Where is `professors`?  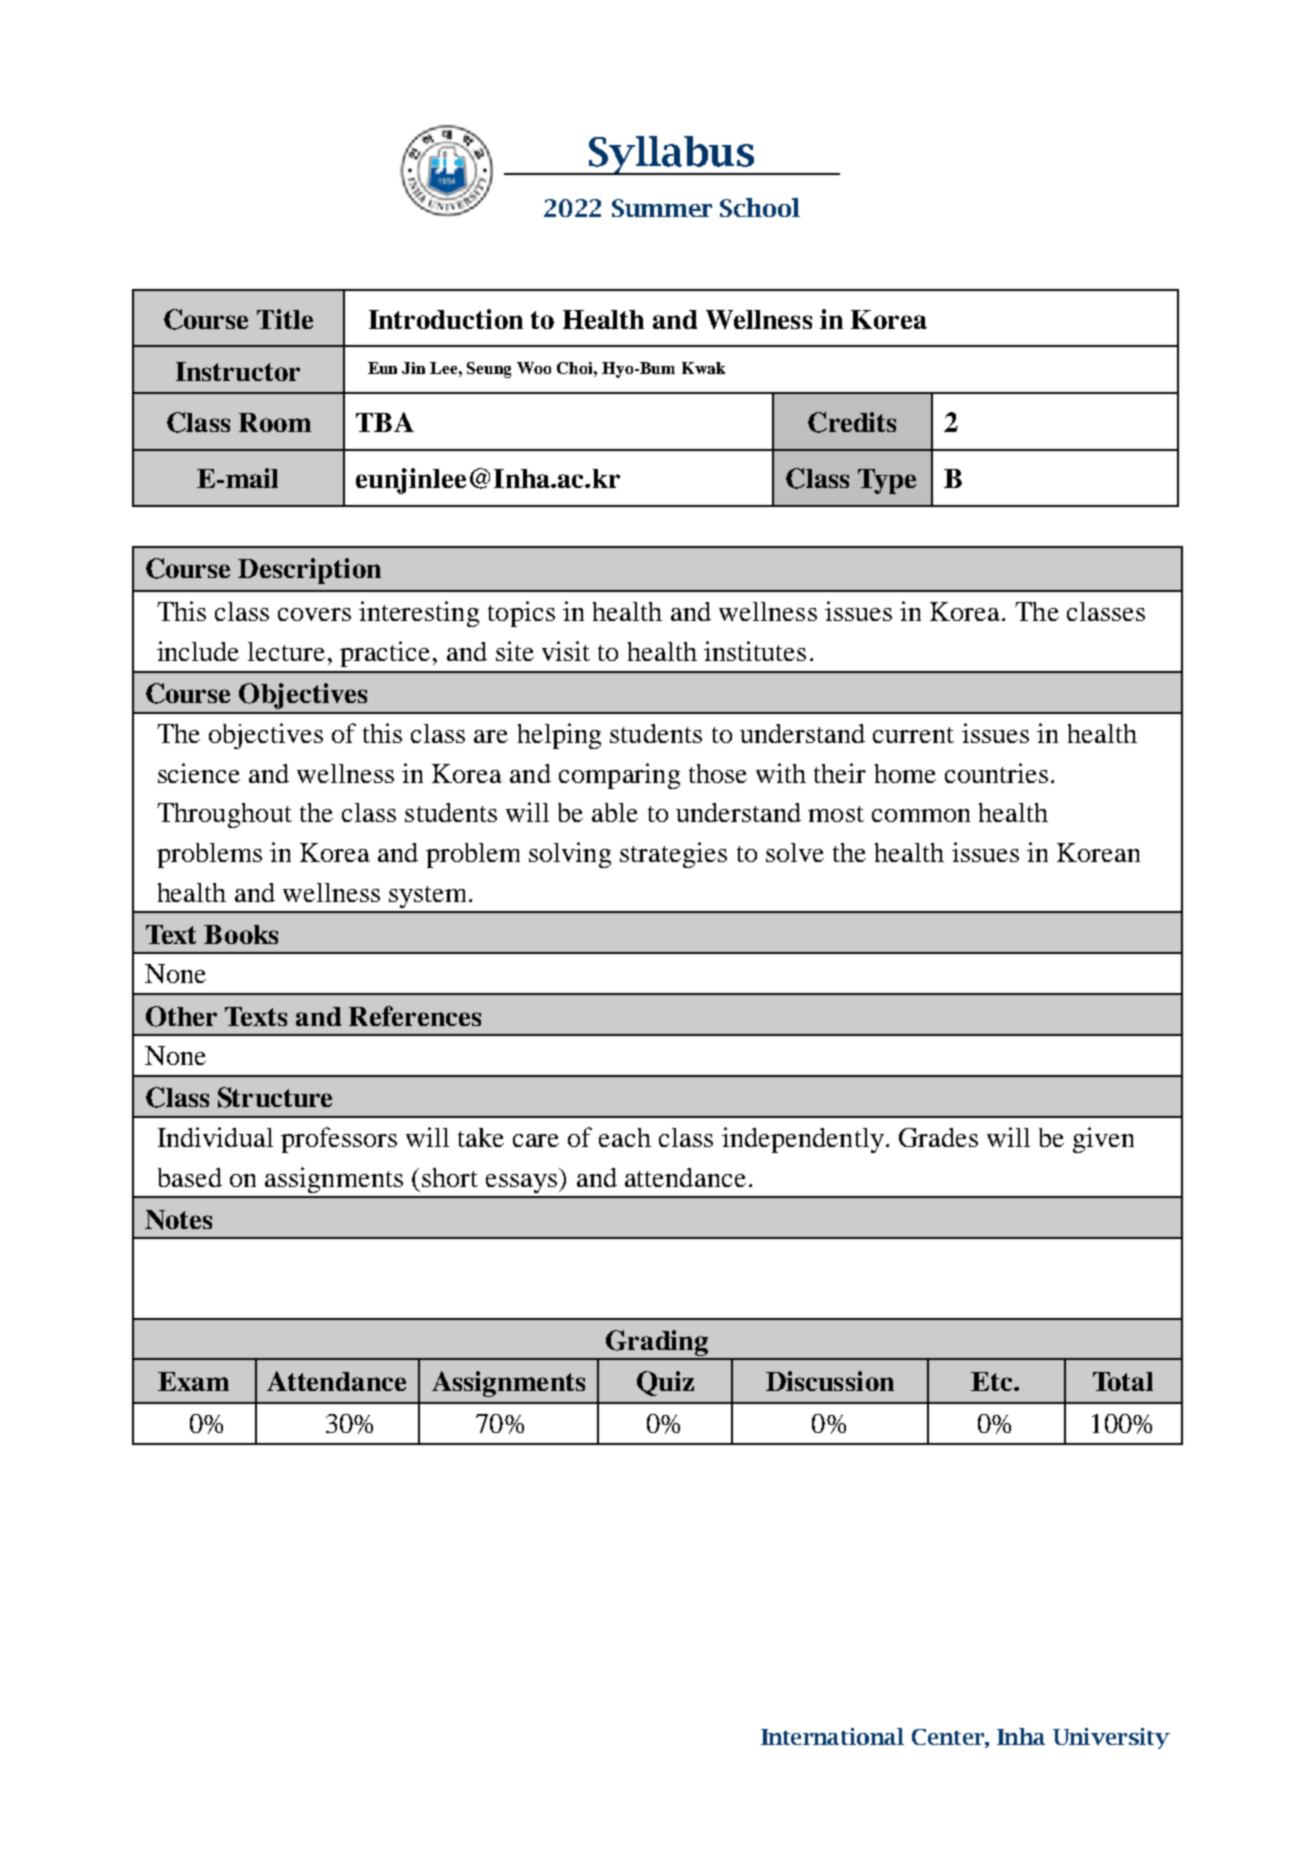
professors is located at coordinates (339, 1140).
